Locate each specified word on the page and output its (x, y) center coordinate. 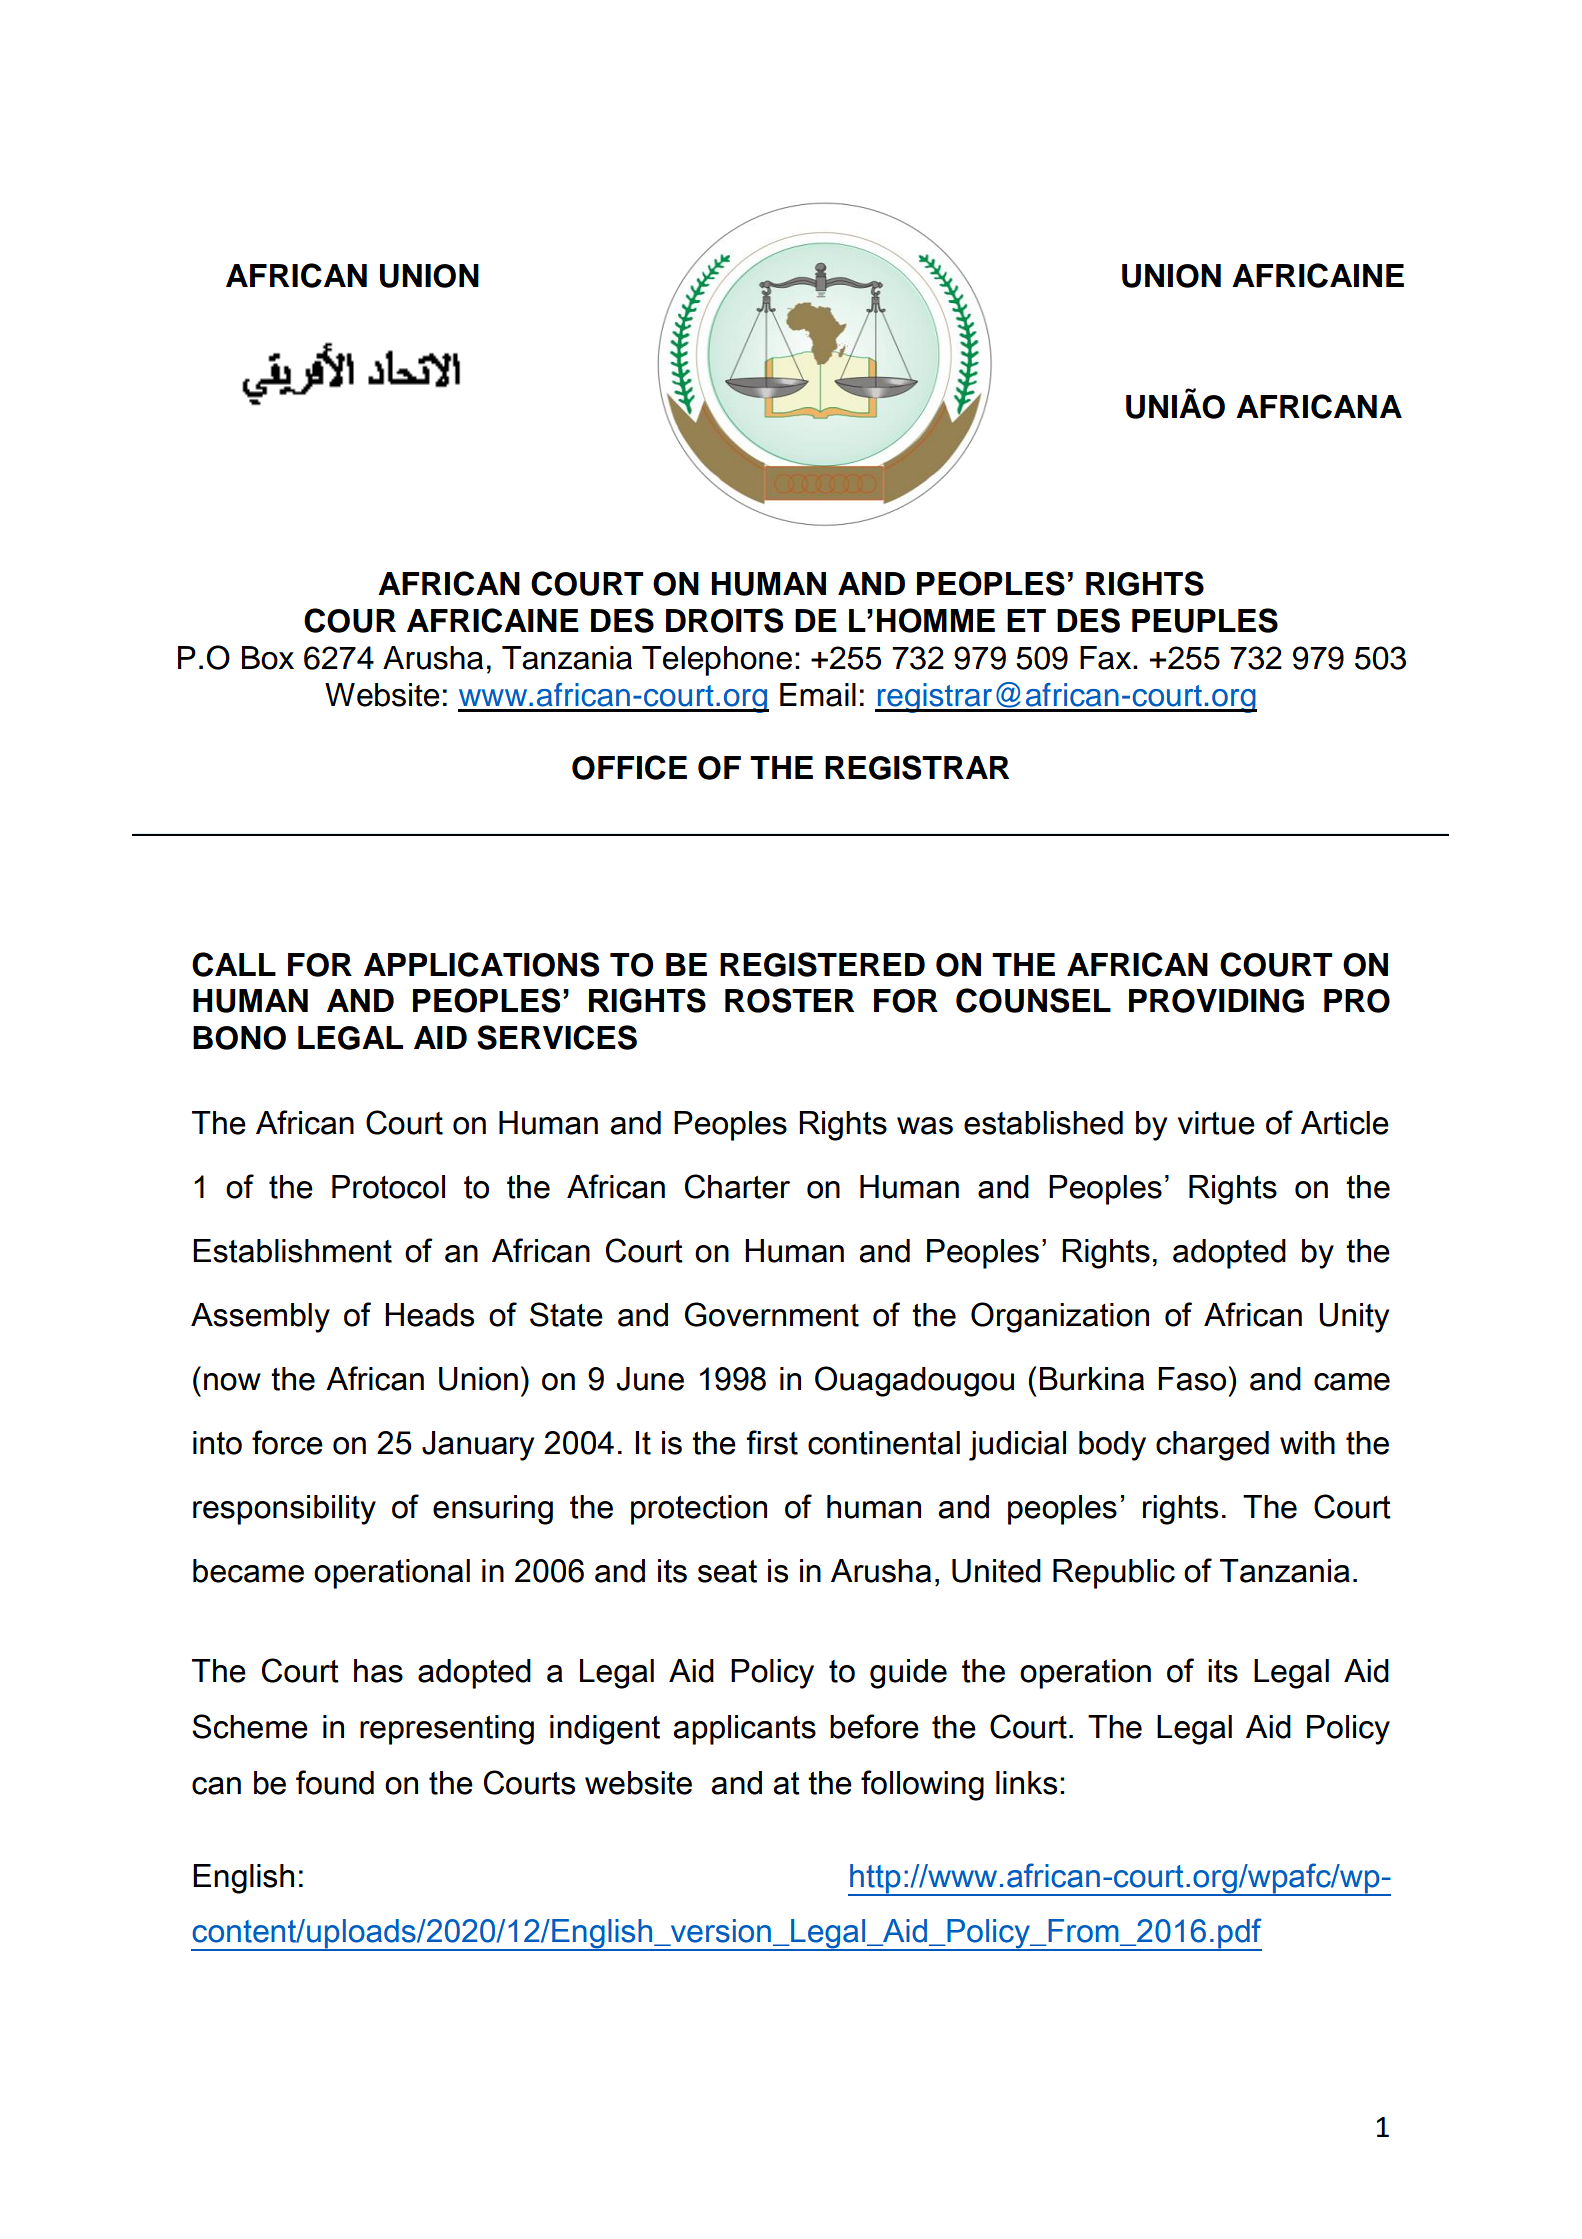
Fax (1105, 658)
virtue (1216, 1123)
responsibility (284, 1510)
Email (818, 695)
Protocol (388, 1187)
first (772, 1442)
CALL (234, 964)
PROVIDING (1216, 1001)
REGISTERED (822, 964)
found (335, 1782)
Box (268, 658)
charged (1212, 1446)
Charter (737, 1186)
